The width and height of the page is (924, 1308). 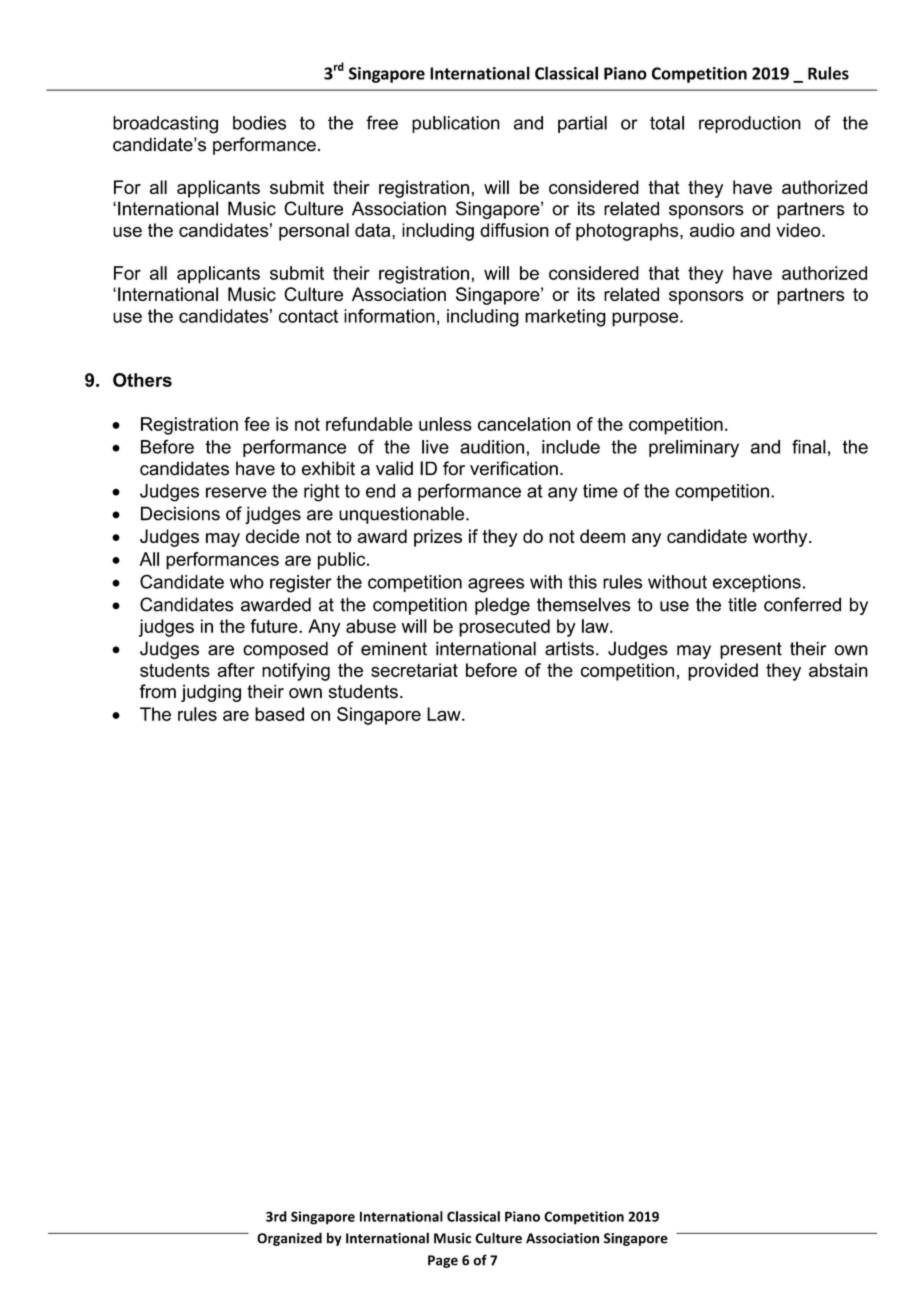 I want to click on based, so click(x=279, y=714).
